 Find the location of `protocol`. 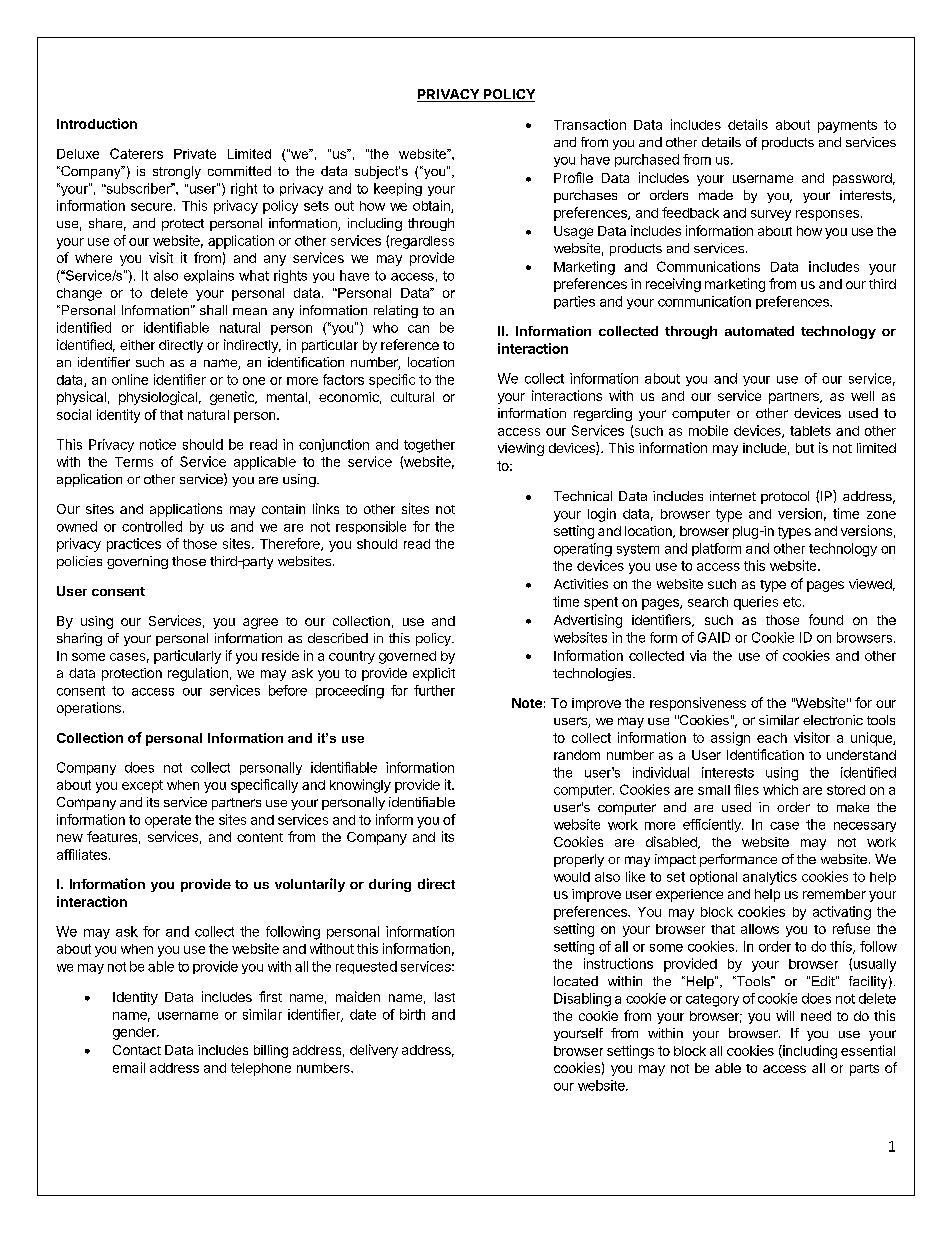

protocol is located at coordinates (785, 497).
